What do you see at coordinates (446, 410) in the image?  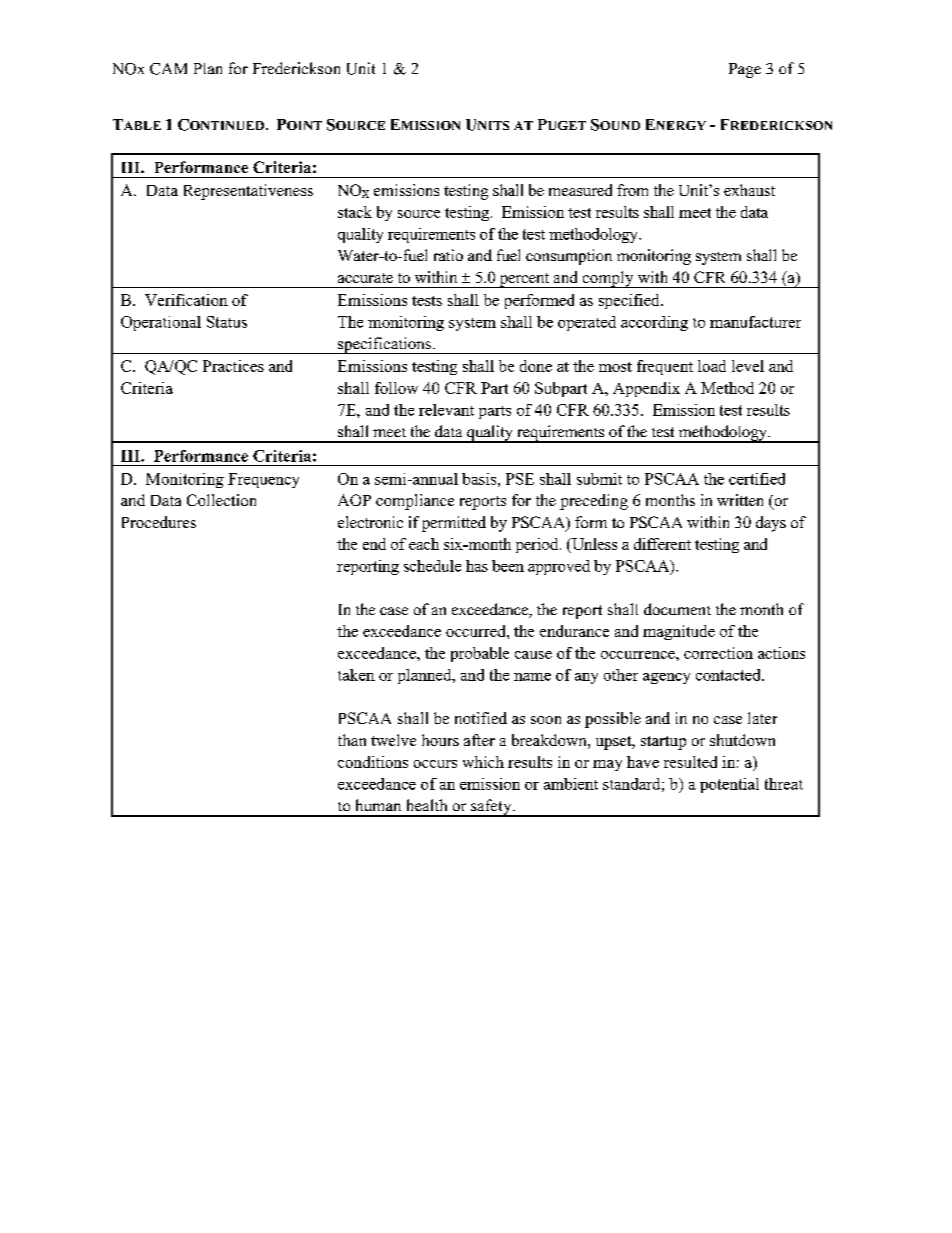 I see `relevant` at bounding box center [446, 410].
